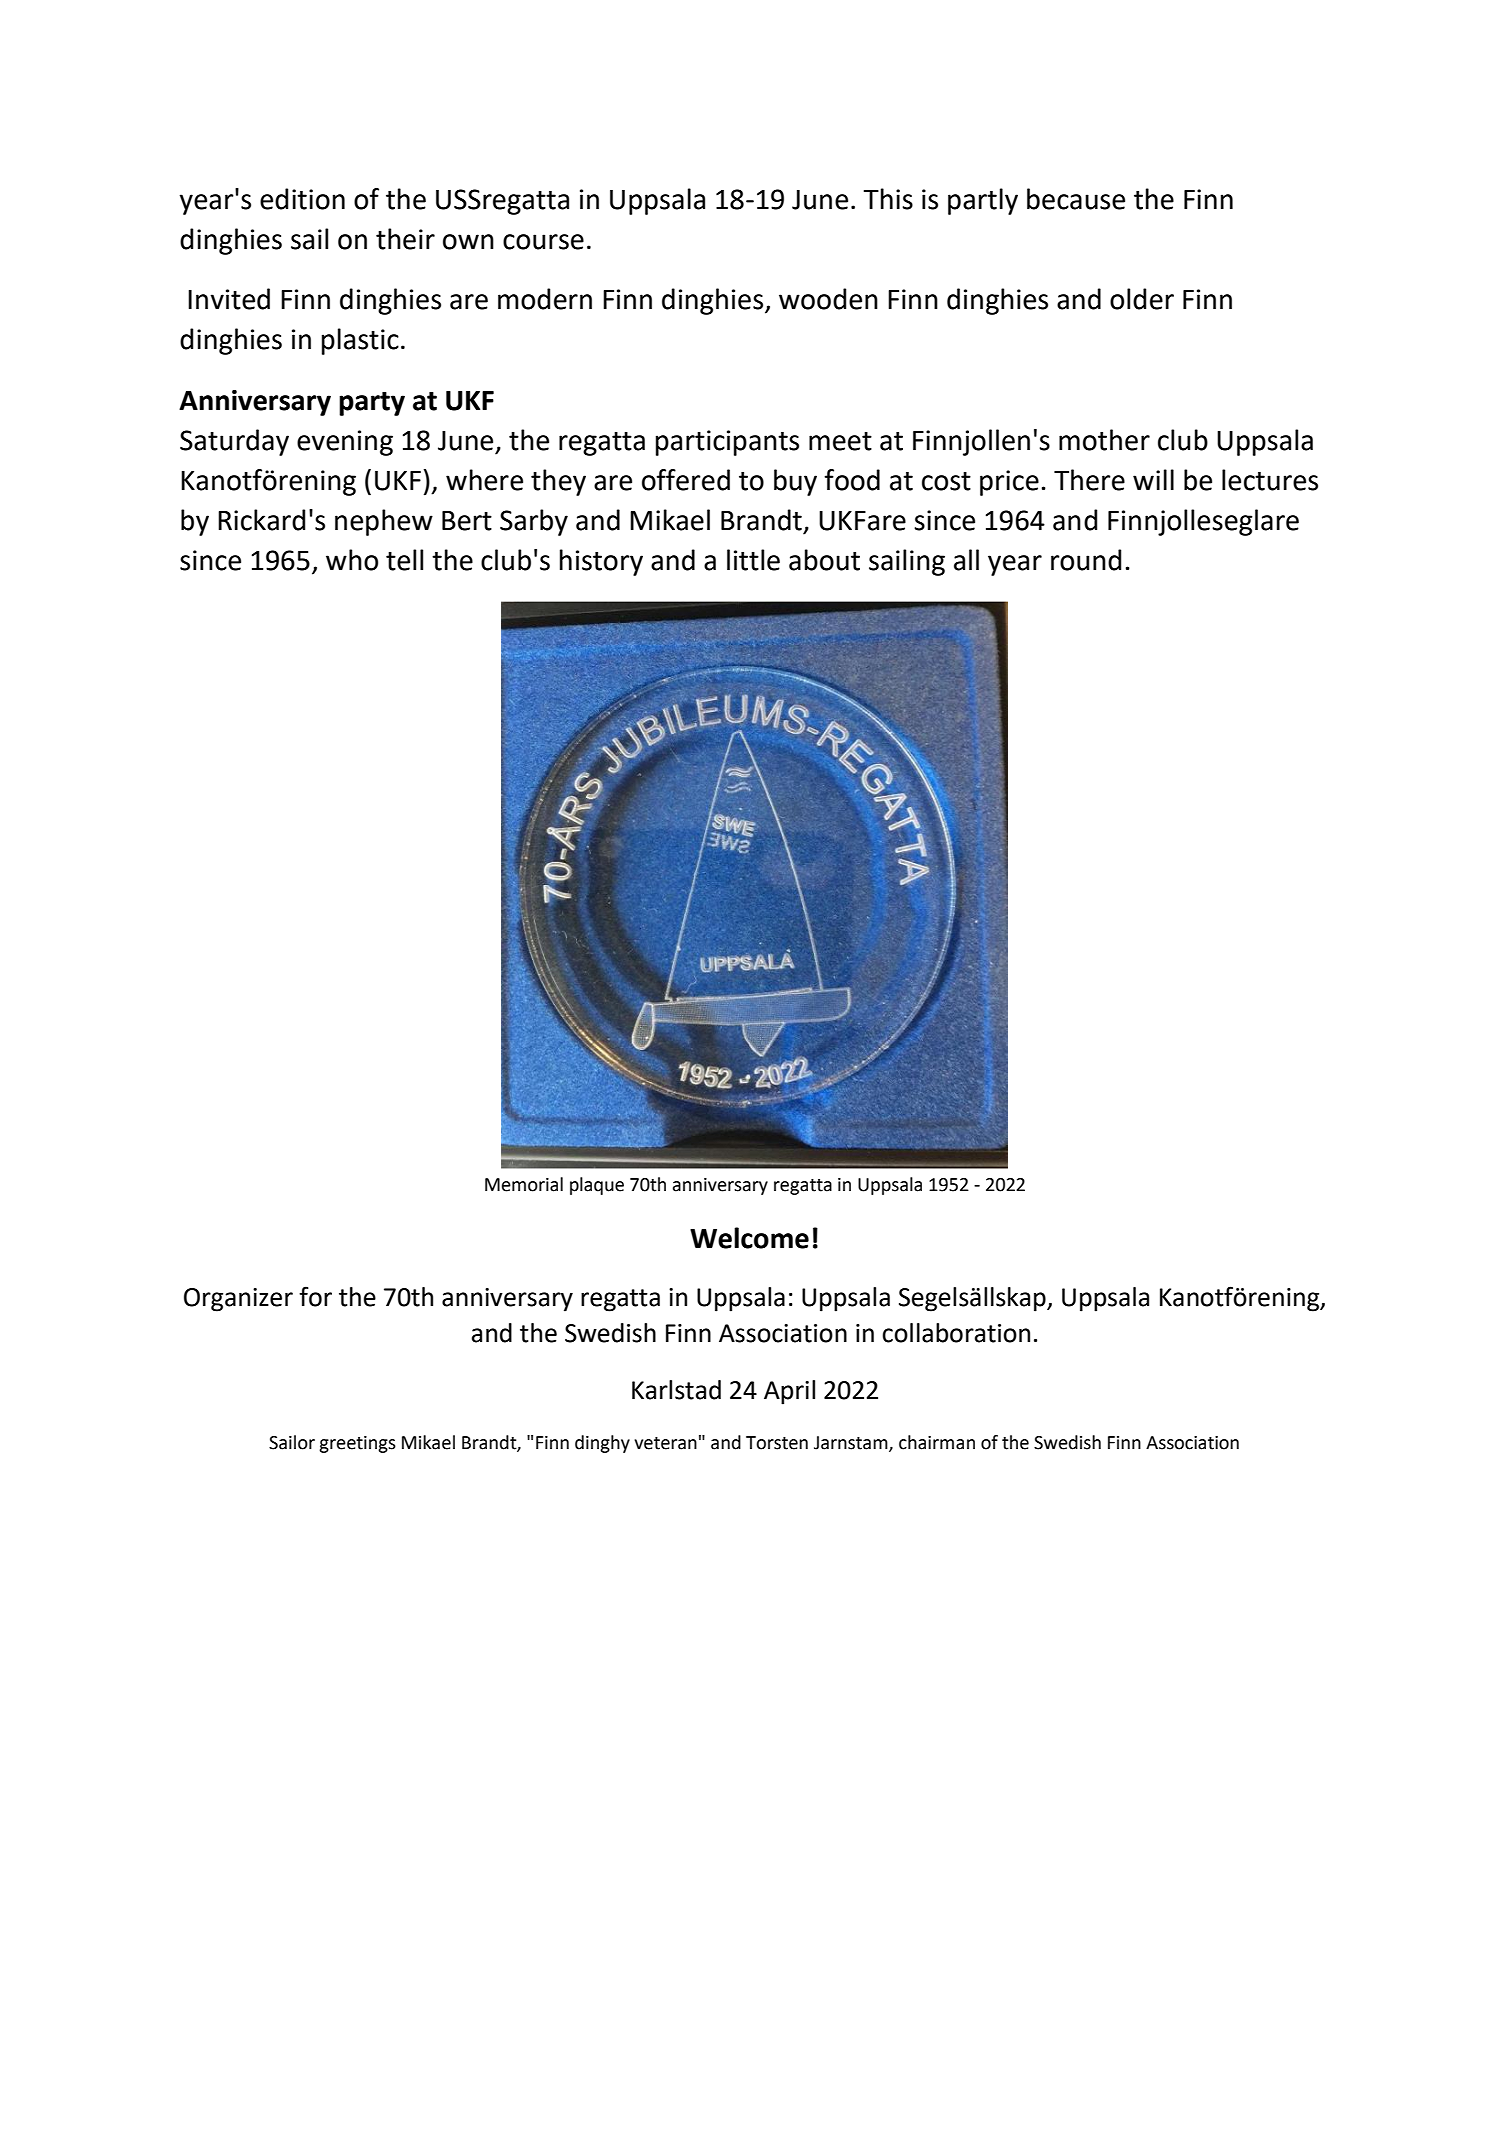 This screenshot has height=2136, width=1510. What do you see at coordinates (789, 1392) in the screenshot?
I see `April` at bounding box center [789, 1392].
